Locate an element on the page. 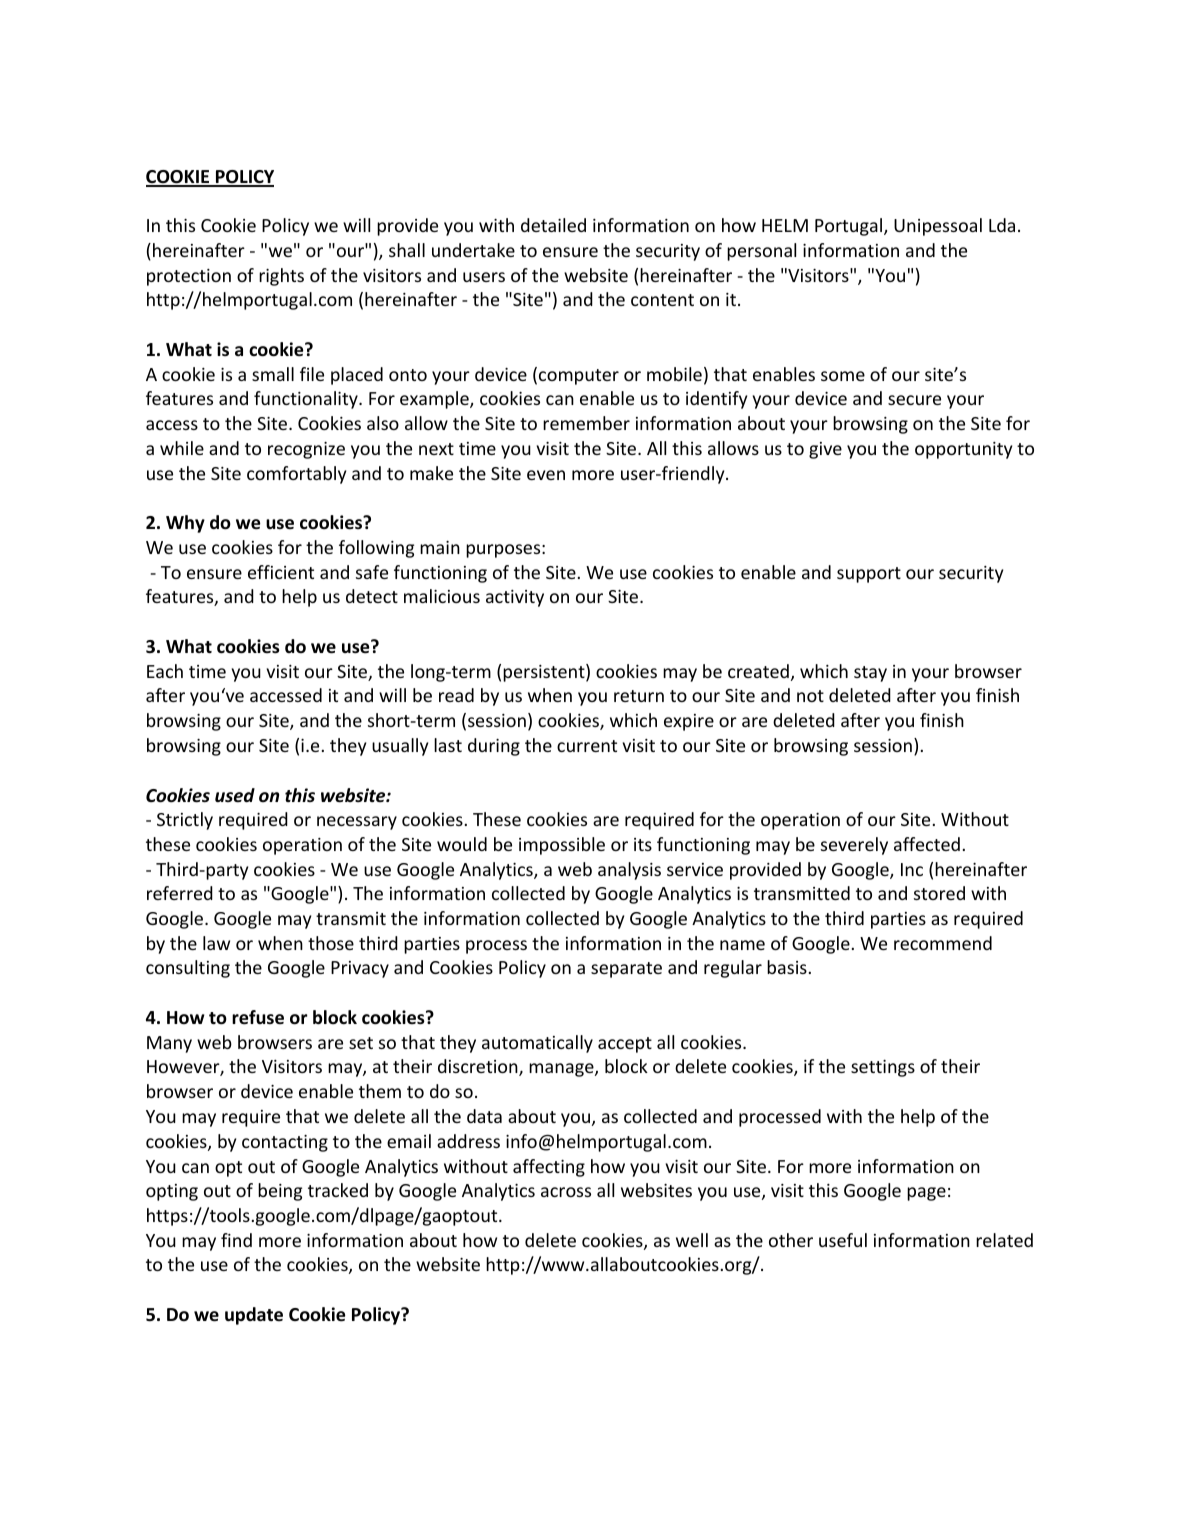  comfortably is located at coordinates (296, 475).
